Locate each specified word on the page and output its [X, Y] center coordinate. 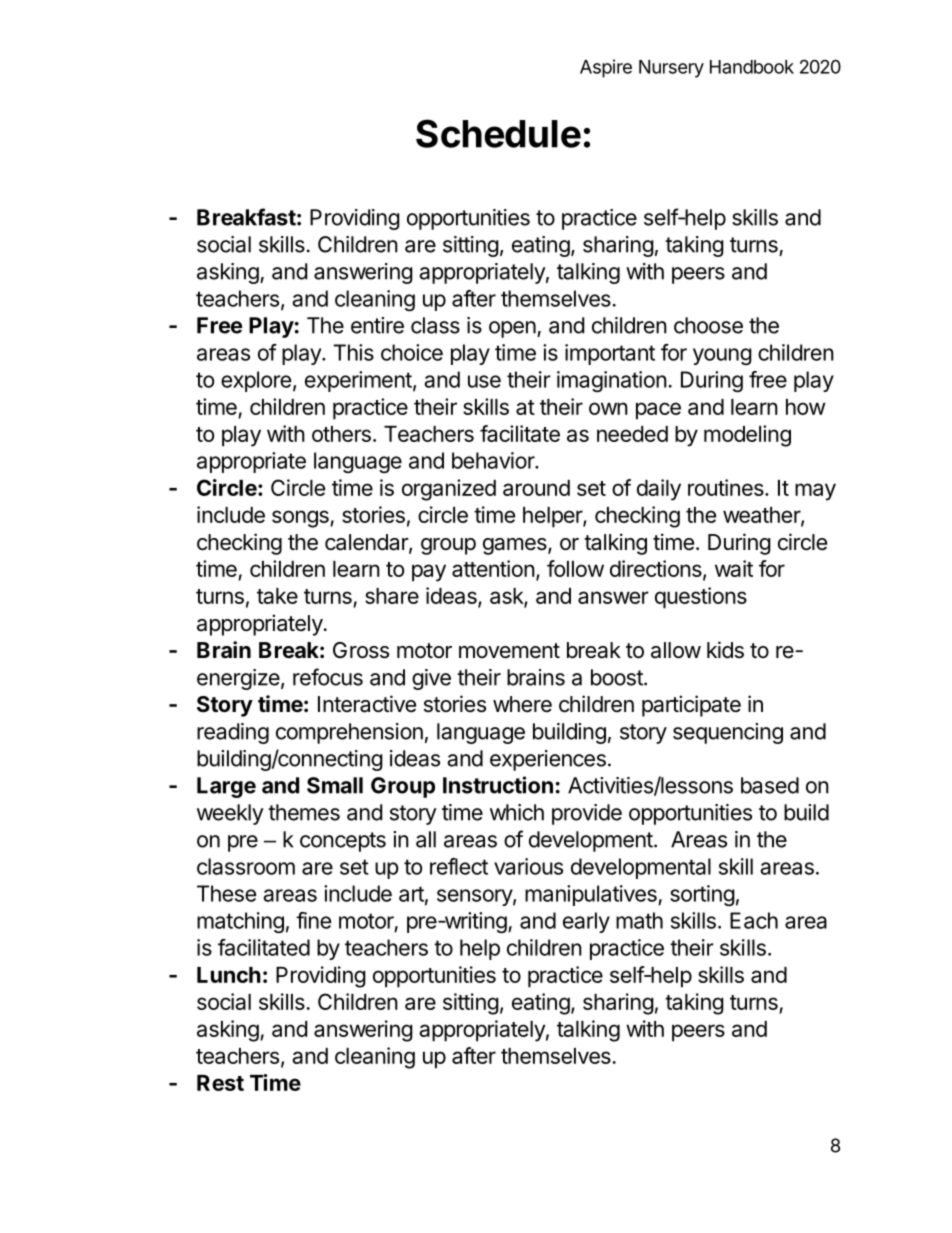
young [722, 356]
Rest [220, 1083]
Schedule [498, 133]
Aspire [606, 68]
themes [304, 812]
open [513, 329]
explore [256, 381]
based [770, 785]
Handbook [752, 67]
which [517, 812]
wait [734, 568]
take [277, 596]
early [586, 922]
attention [493, 568]
